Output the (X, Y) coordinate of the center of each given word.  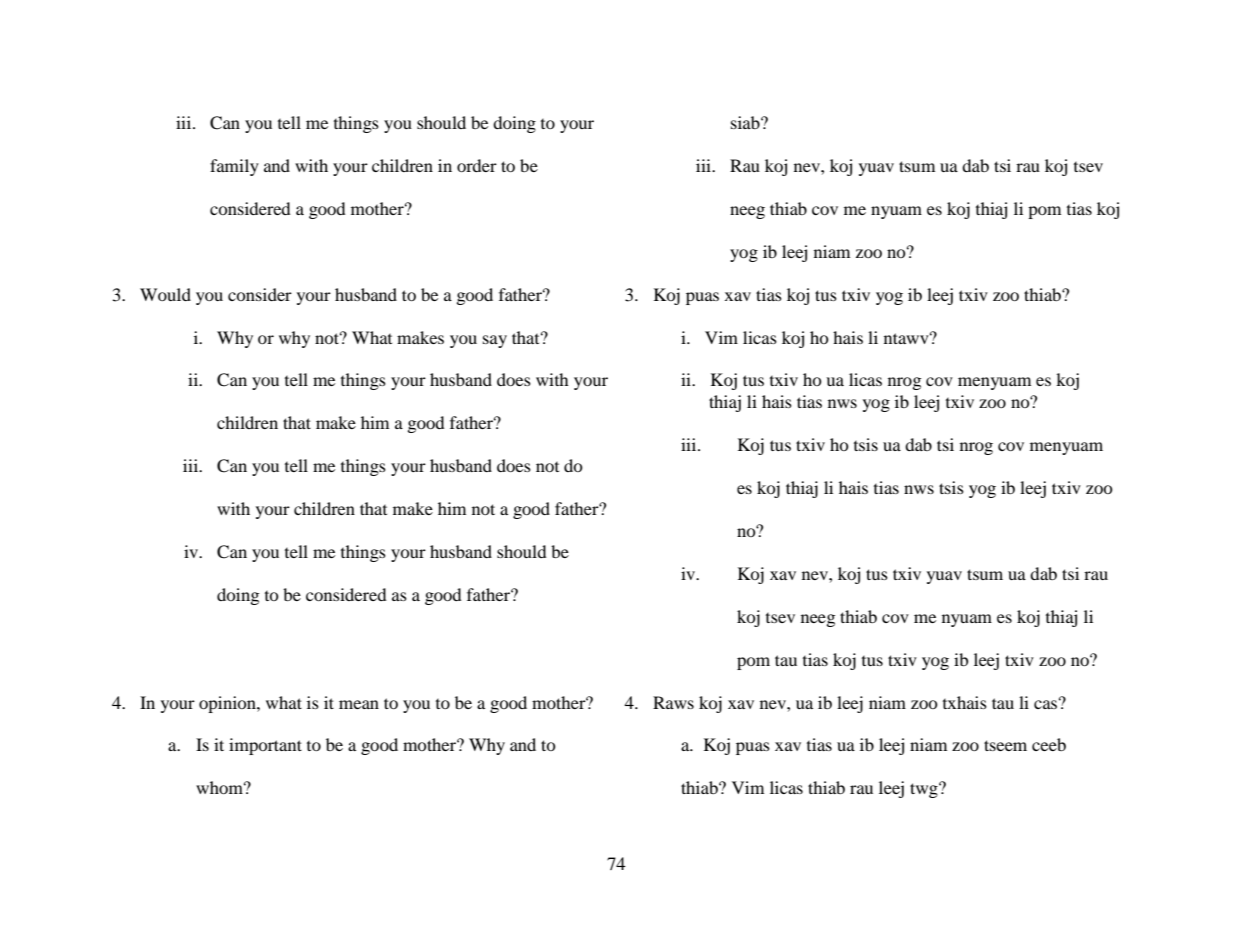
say (495, 341)
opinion (228, 704)
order (477, 165)
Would (165, 294)
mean (359, 704)
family (234, 167)
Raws (673, 702)
